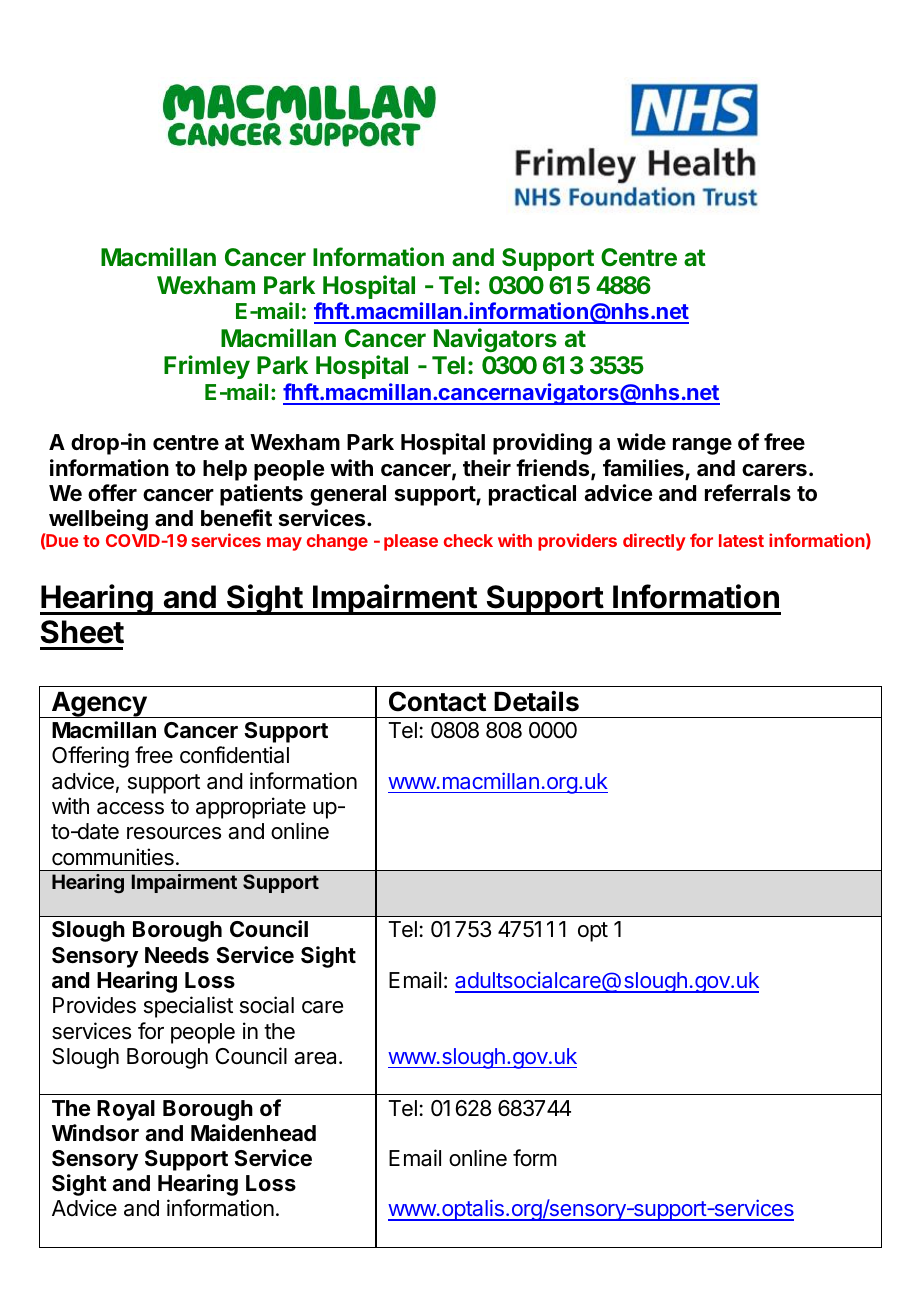  What do you see at coordinates (251, 808) in the screenshot?
I see `appropriate` at bounding box center [251, 808].
